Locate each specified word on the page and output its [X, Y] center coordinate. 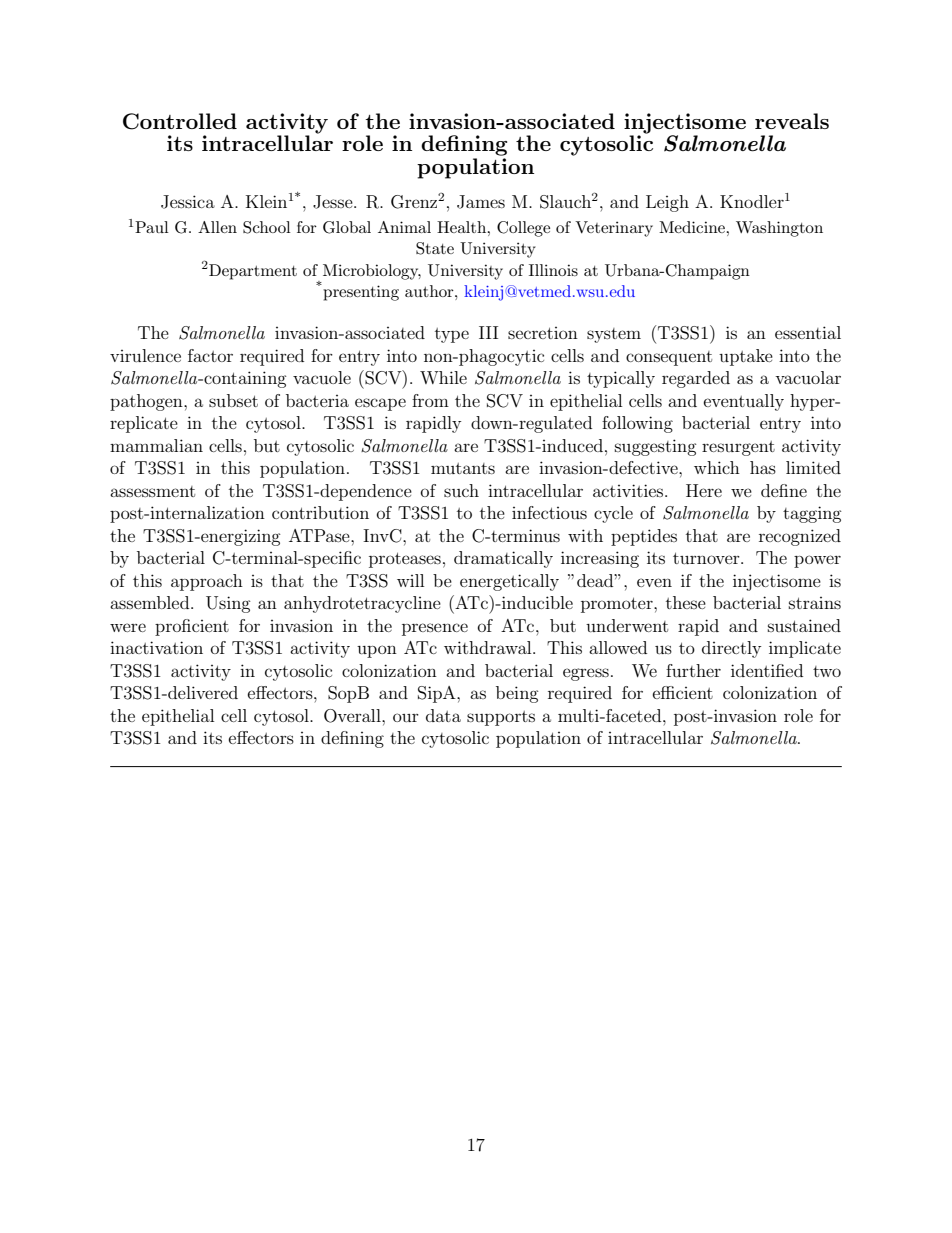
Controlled [180, 121]
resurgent [738, 448]
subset [233, 400]
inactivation [156, 647]
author [430, 291]
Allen [217, 227]
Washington [779, 229]
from [430, 400]
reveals [792, 121]
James [481, 202]
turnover [707, 558]
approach [207, 582]
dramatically [503, 559]
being [517, 694]
